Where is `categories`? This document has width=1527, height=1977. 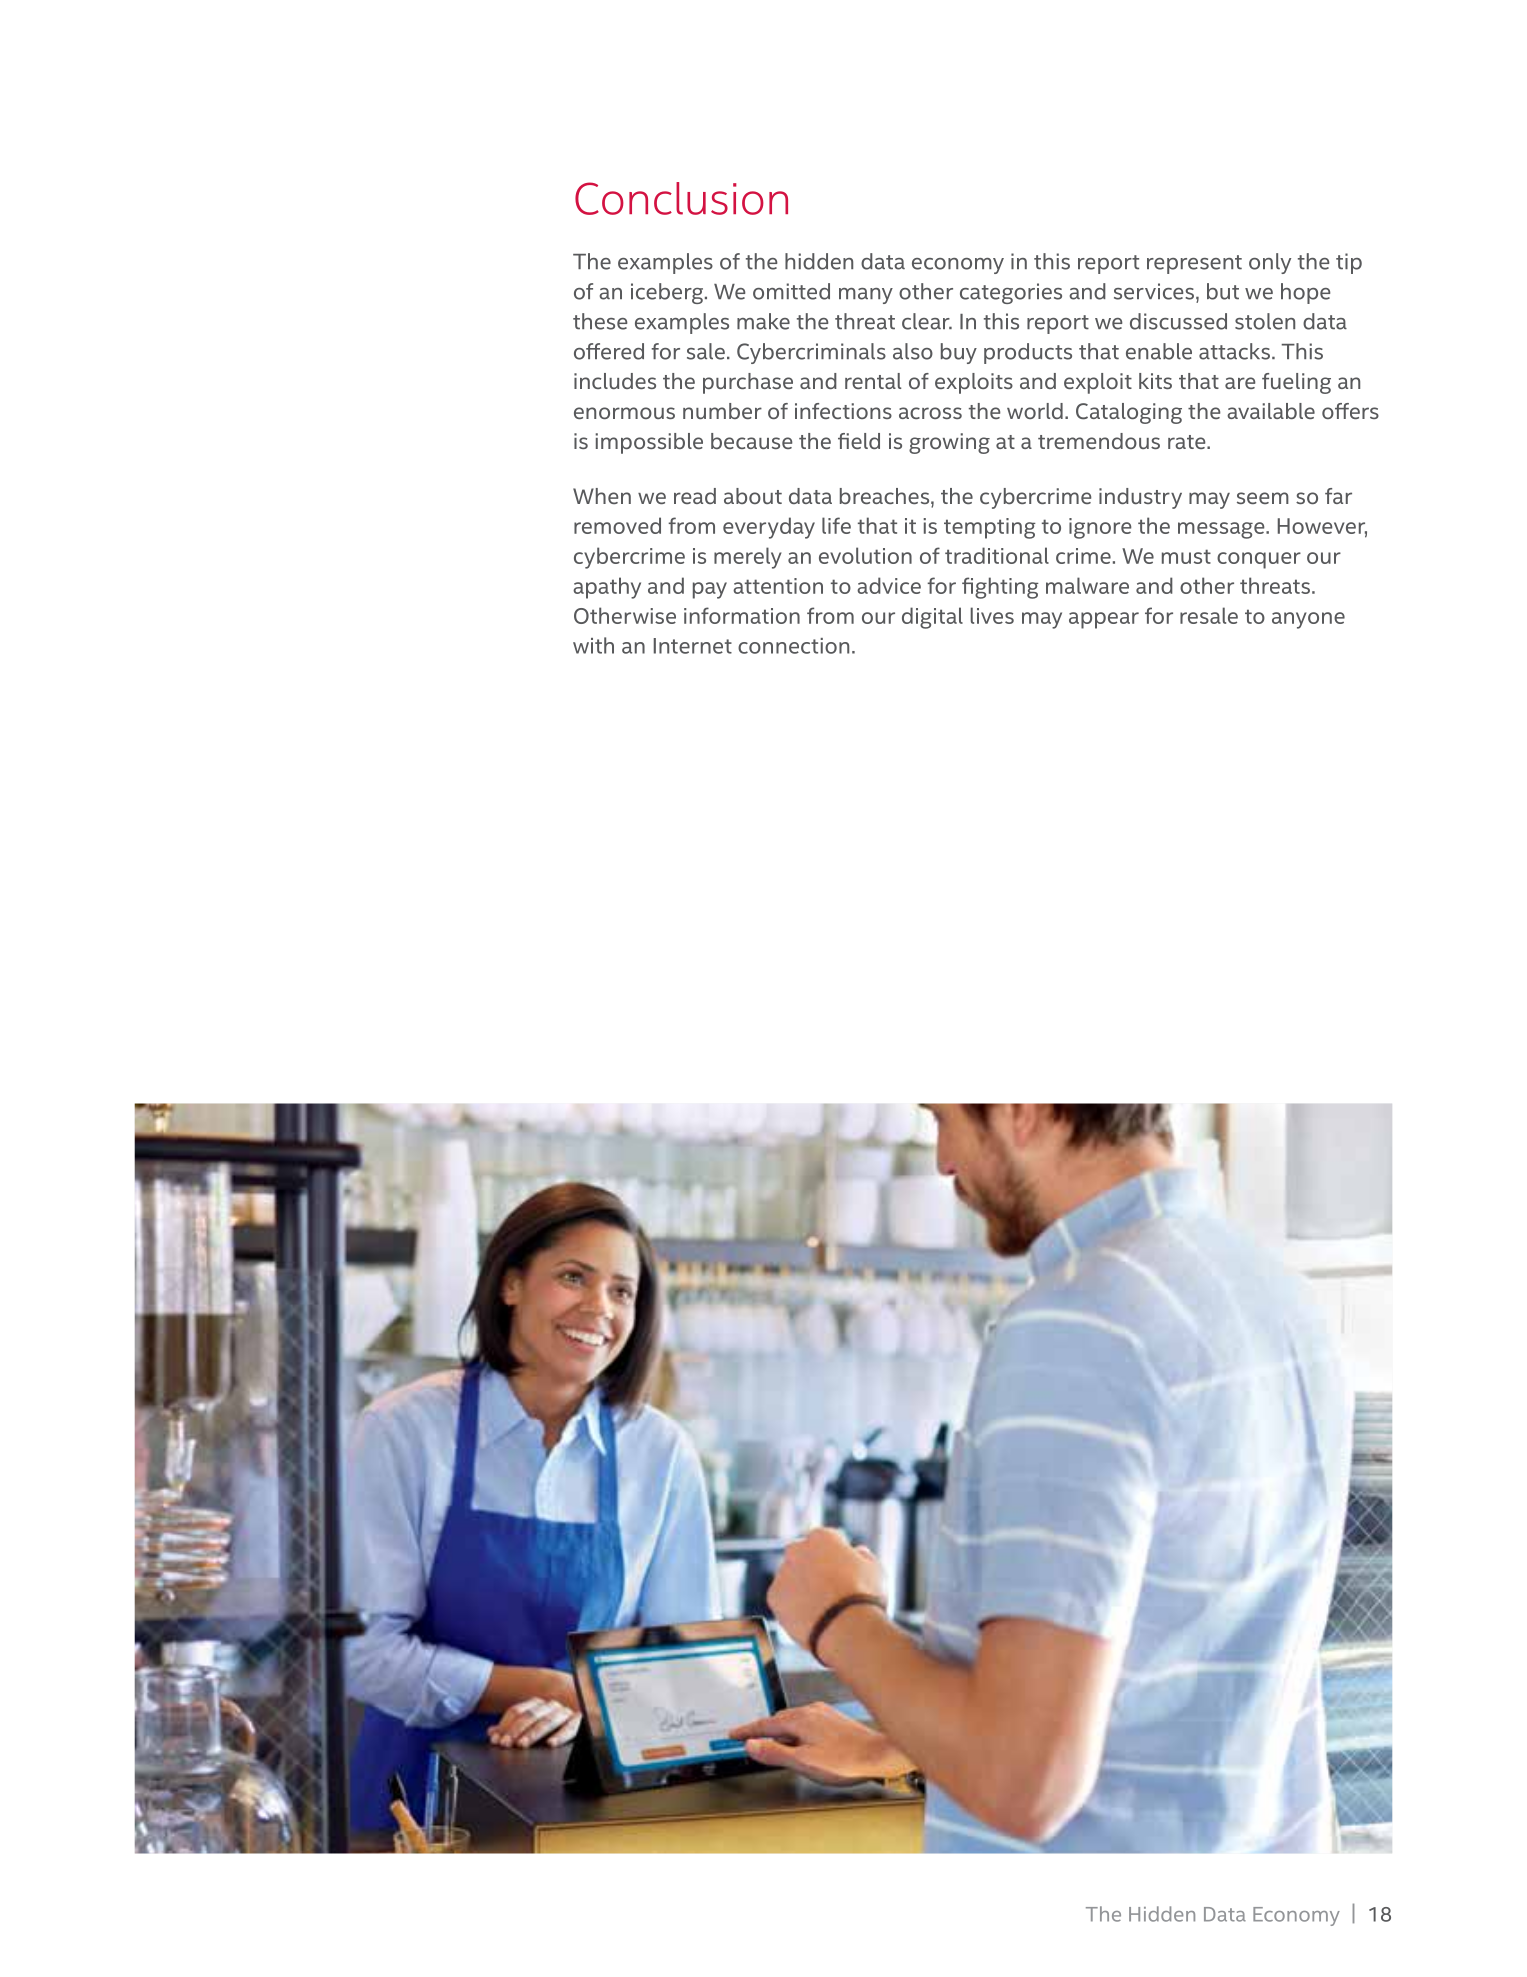
categories is located at coordinates (1011, 293).
